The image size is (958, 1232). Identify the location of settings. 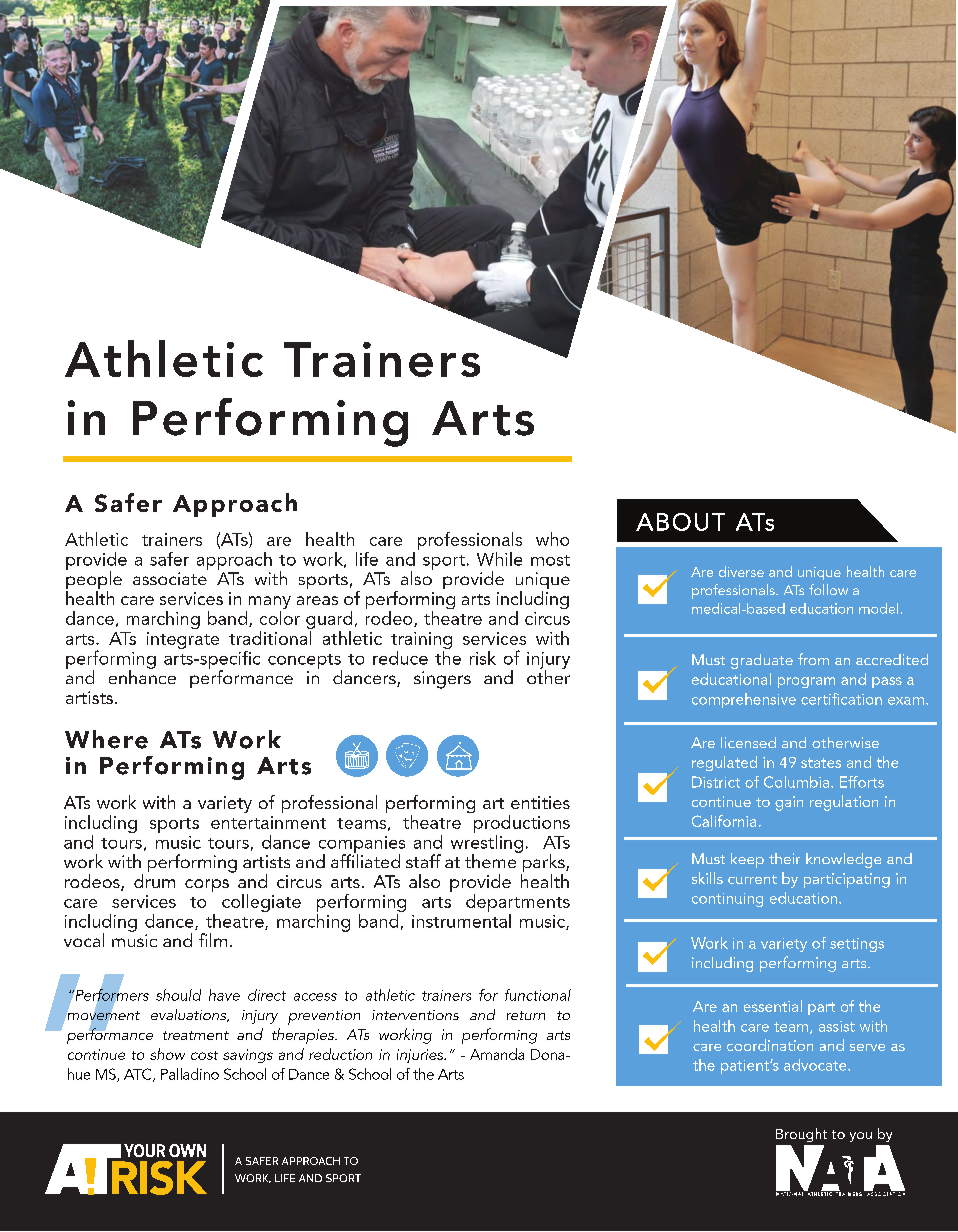
(857, 945).
